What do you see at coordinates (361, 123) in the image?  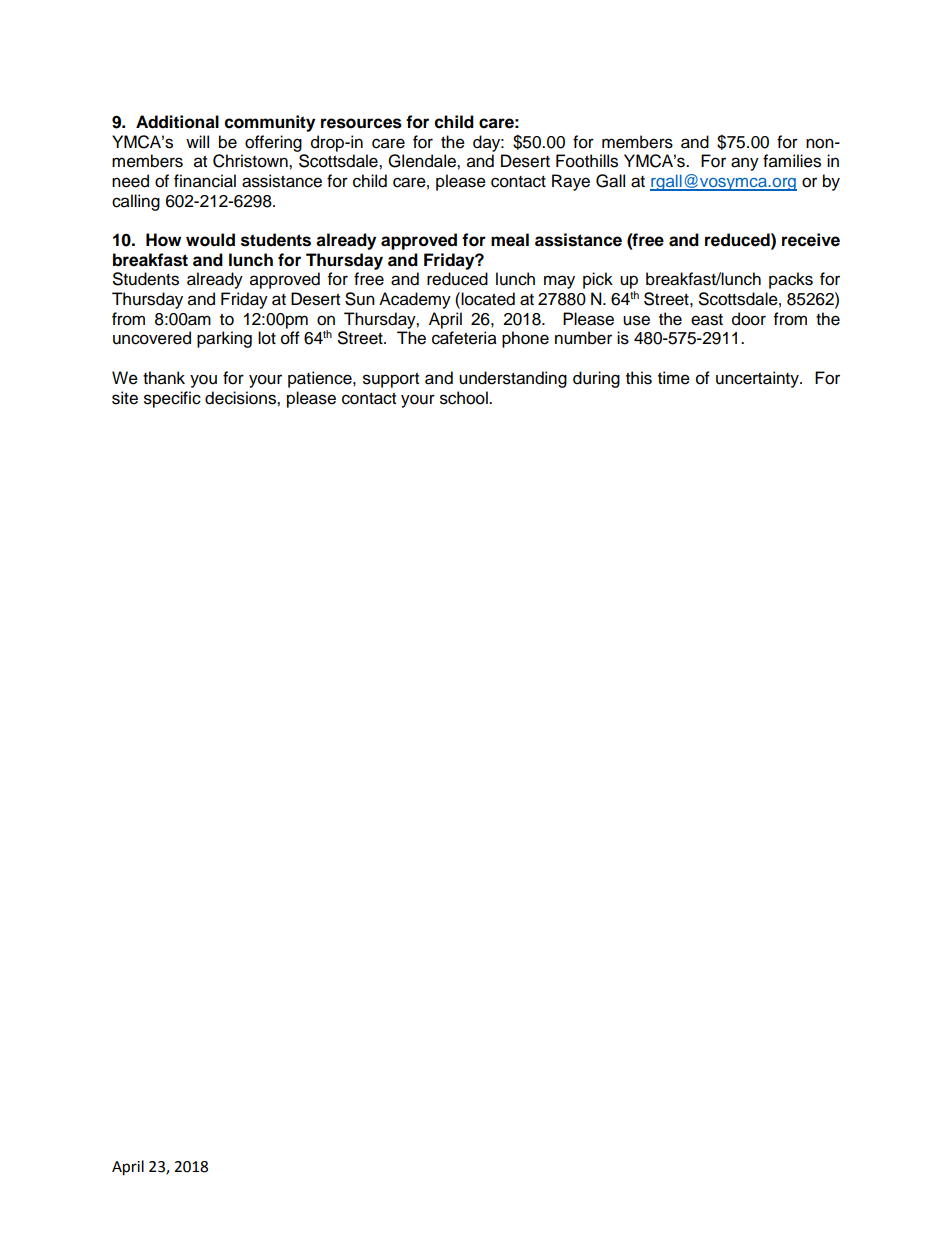 I see `resources` at bounding box center [361, 123].
